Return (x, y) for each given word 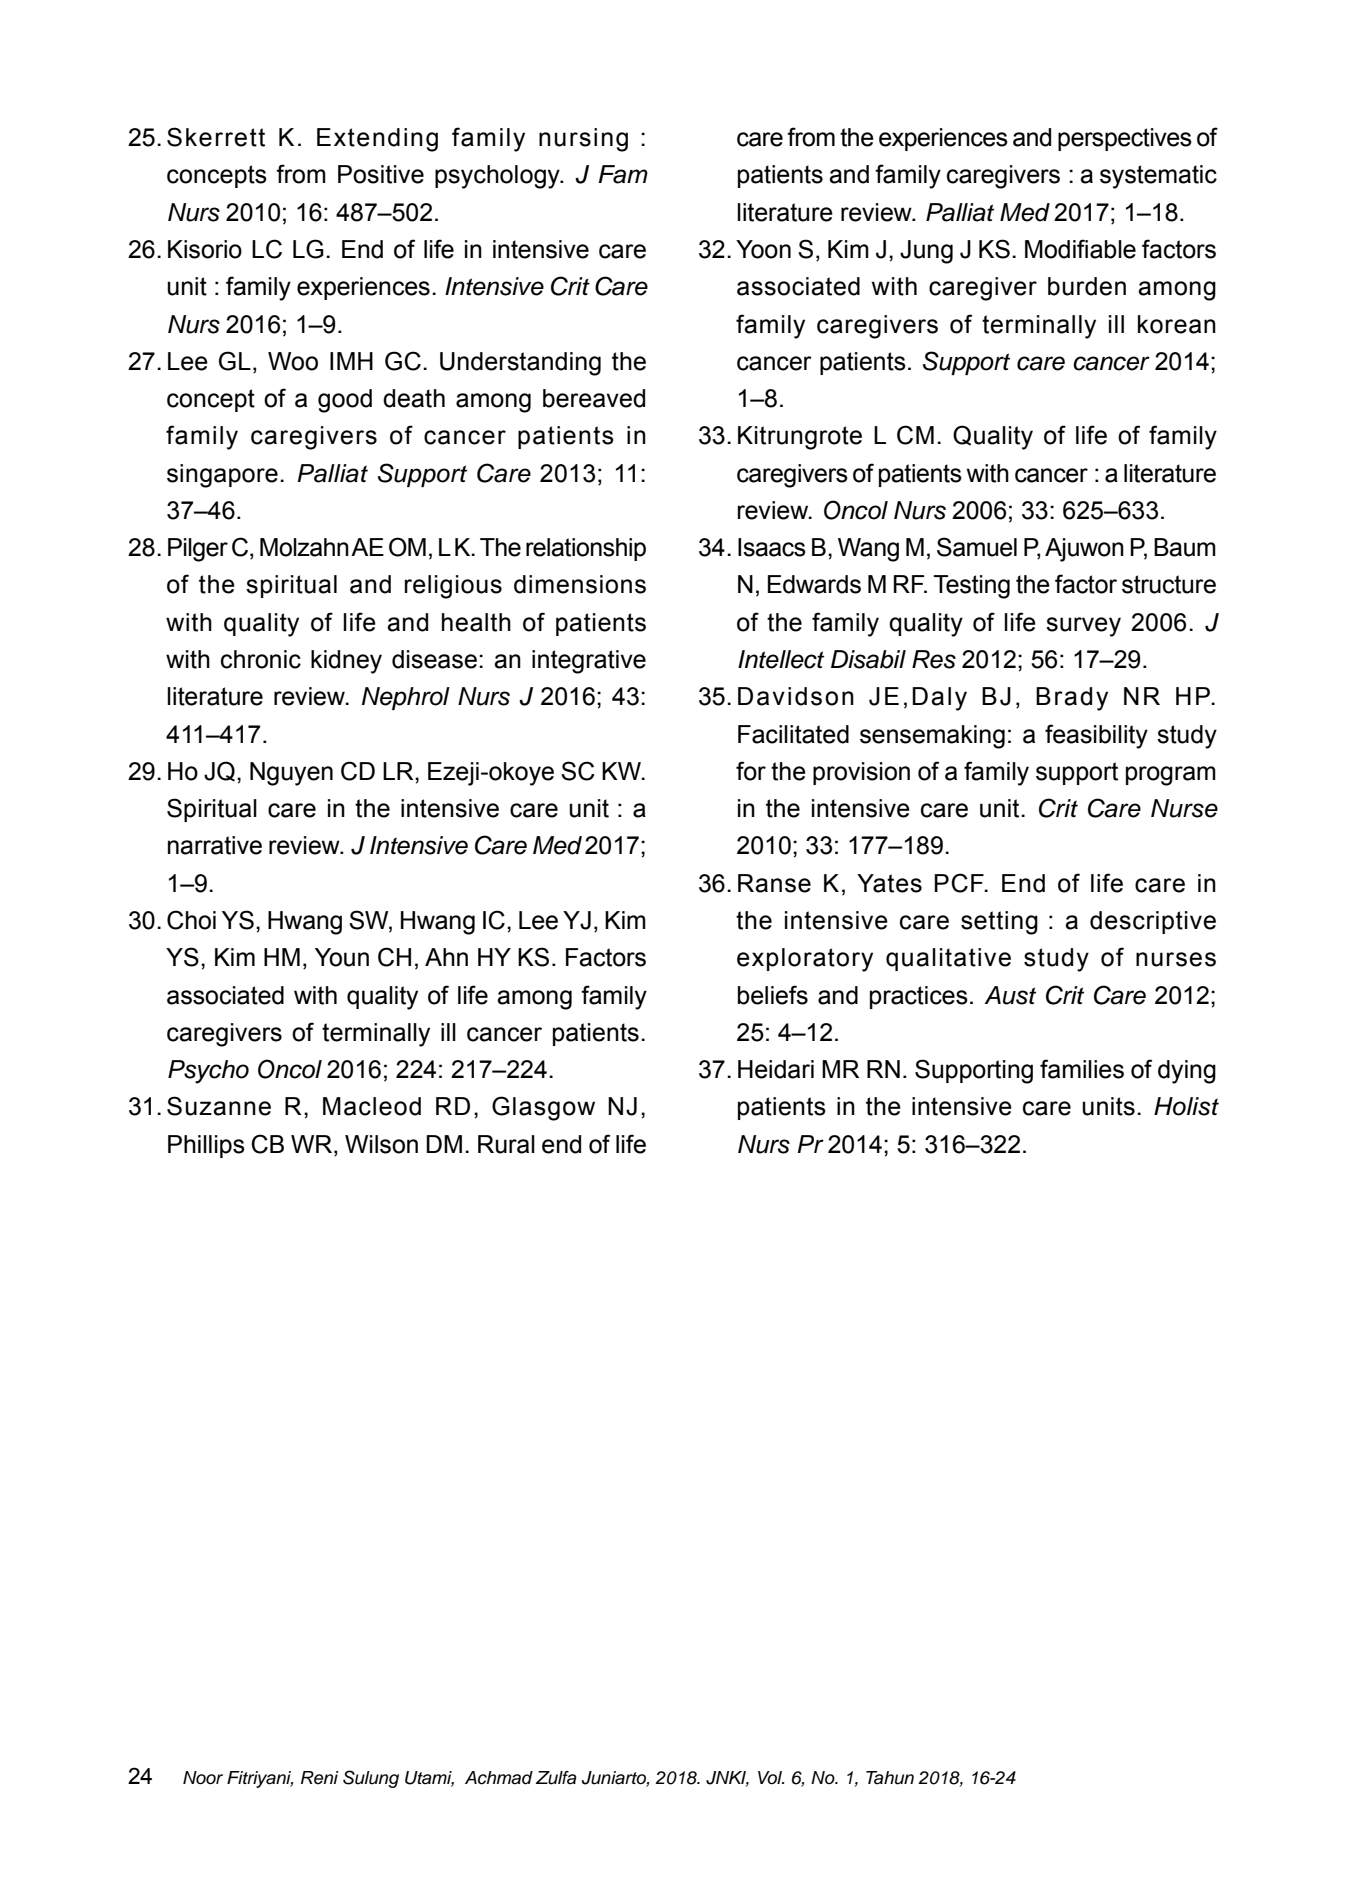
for (751, 771)
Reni (320, 1778)
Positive (381, 174)
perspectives (1125, 139)
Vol (771, 1778)
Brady (1072, 699)
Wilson (381, 1144)
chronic (261, 659)
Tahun (890, 1778)
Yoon (763, 249)
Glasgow (543, 1108)
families (1082, 1069)
